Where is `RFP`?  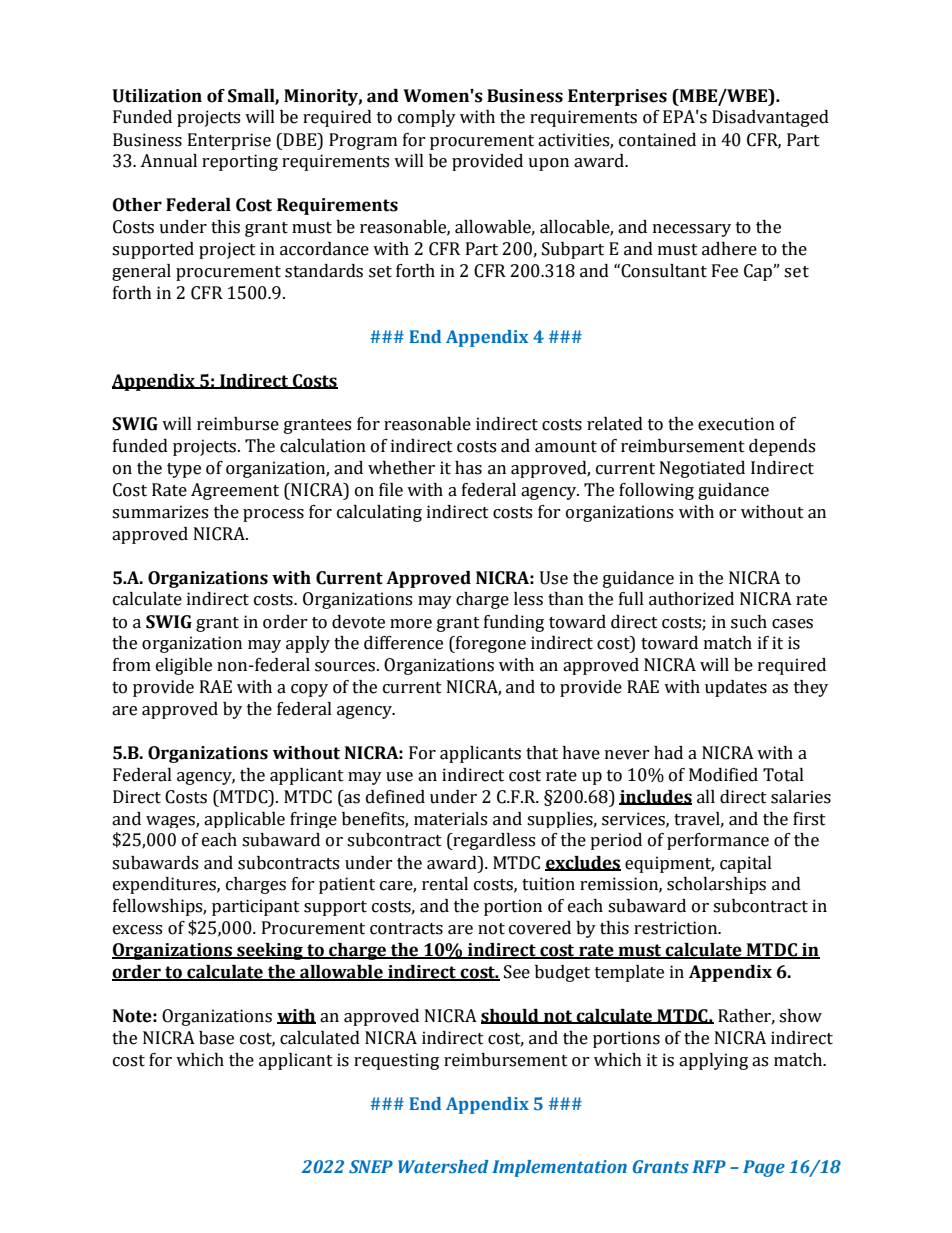
RFP is located at coordinates (709, 1166).
